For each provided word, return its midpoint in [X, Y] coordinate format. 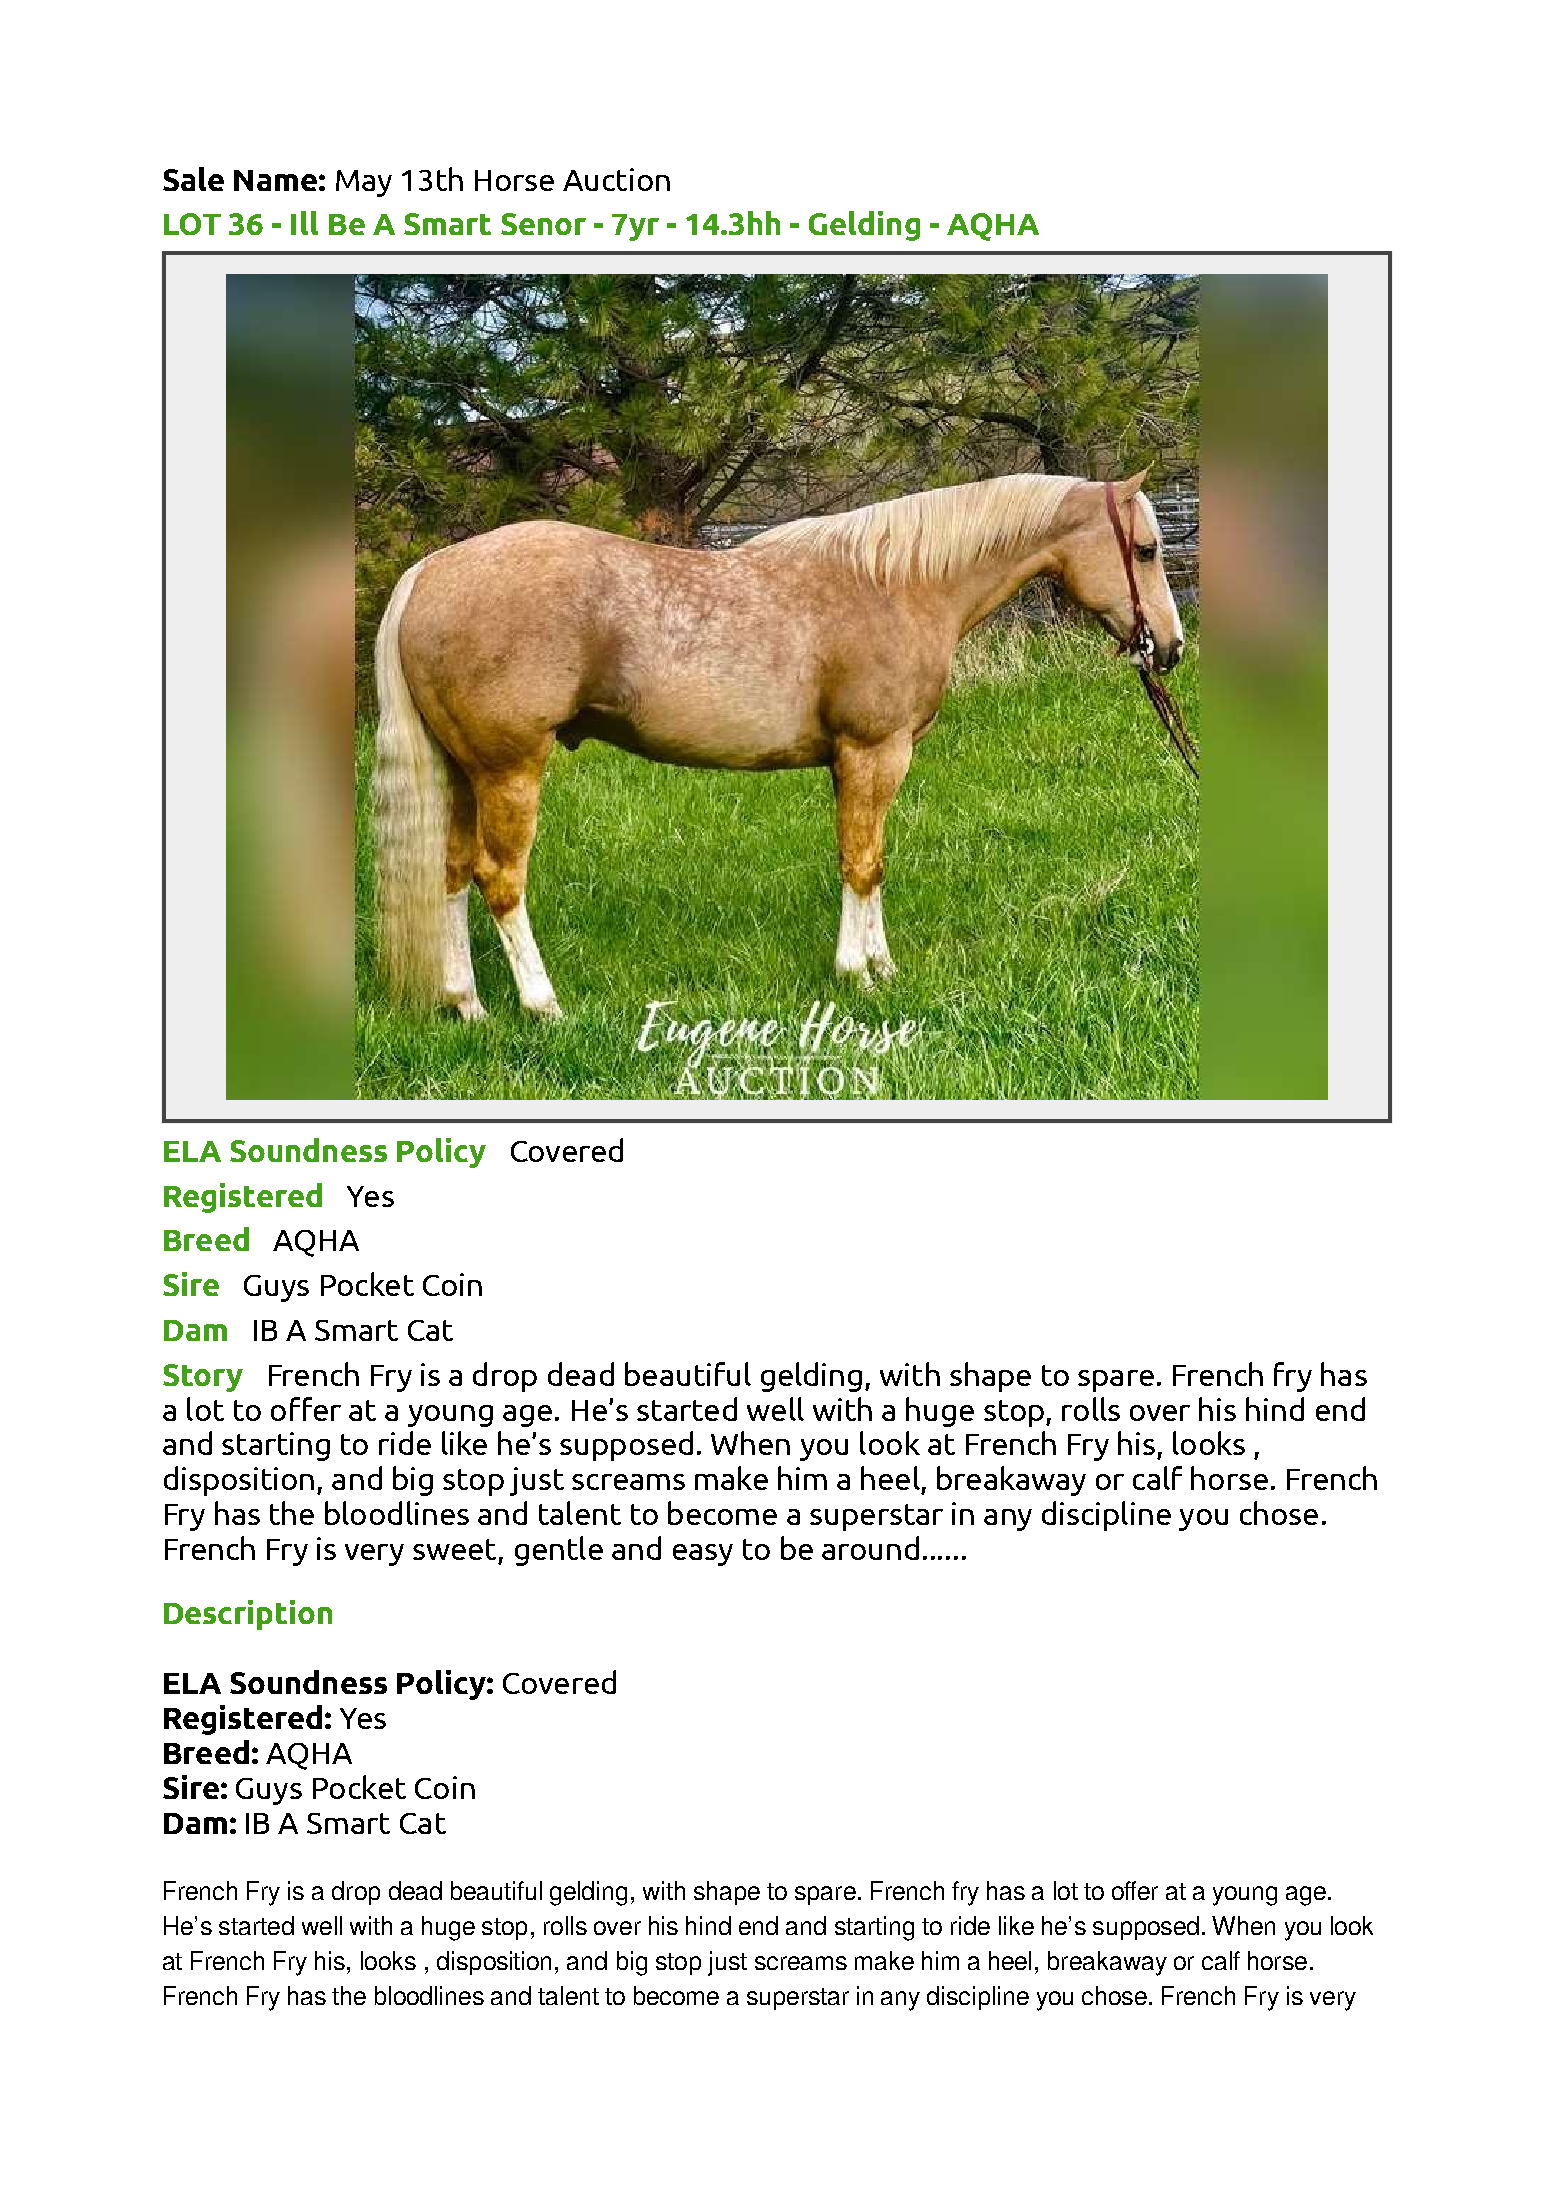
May [364, 183]
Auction [616, 179]
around [870, 1548]
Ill [304, 223]
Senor [543, 224]
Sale [193, 179]
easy [703, 1555]
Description [248, 1615]
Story [203, 1378]
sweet [454, 1549]
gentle [559, 1551]
